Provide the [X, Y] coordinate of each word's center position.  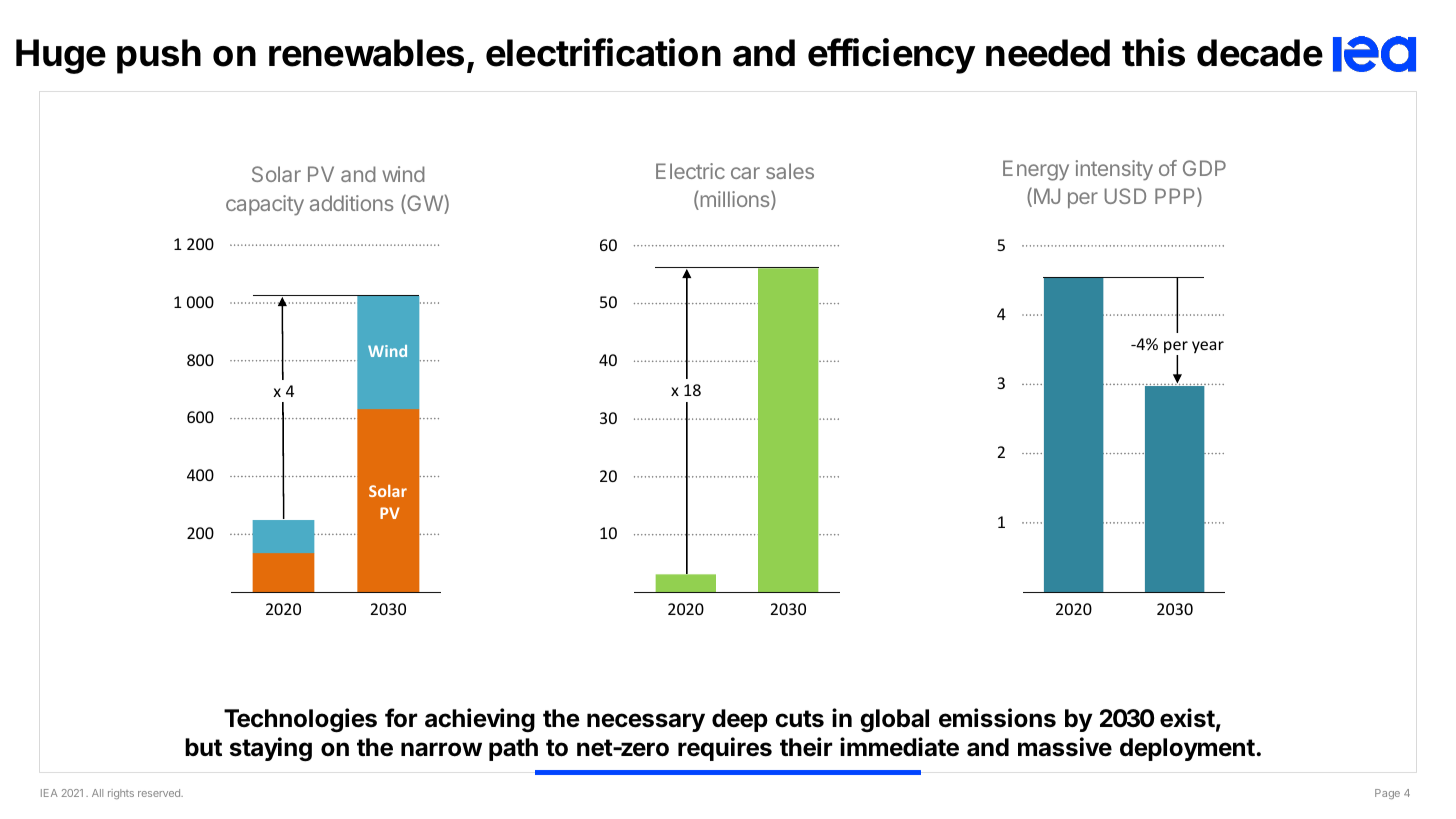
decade [1260, 53]
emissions [997, 718]
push [159, 56]
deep [740, 720]
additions [351, 203]
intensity [1114, 170]
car [745, 173]
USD [1125, 196]
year [1208, 347]
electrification [603, 52]
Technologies [300, 720]
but [203, 747]
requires [725, 749]
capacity [265, 205]
